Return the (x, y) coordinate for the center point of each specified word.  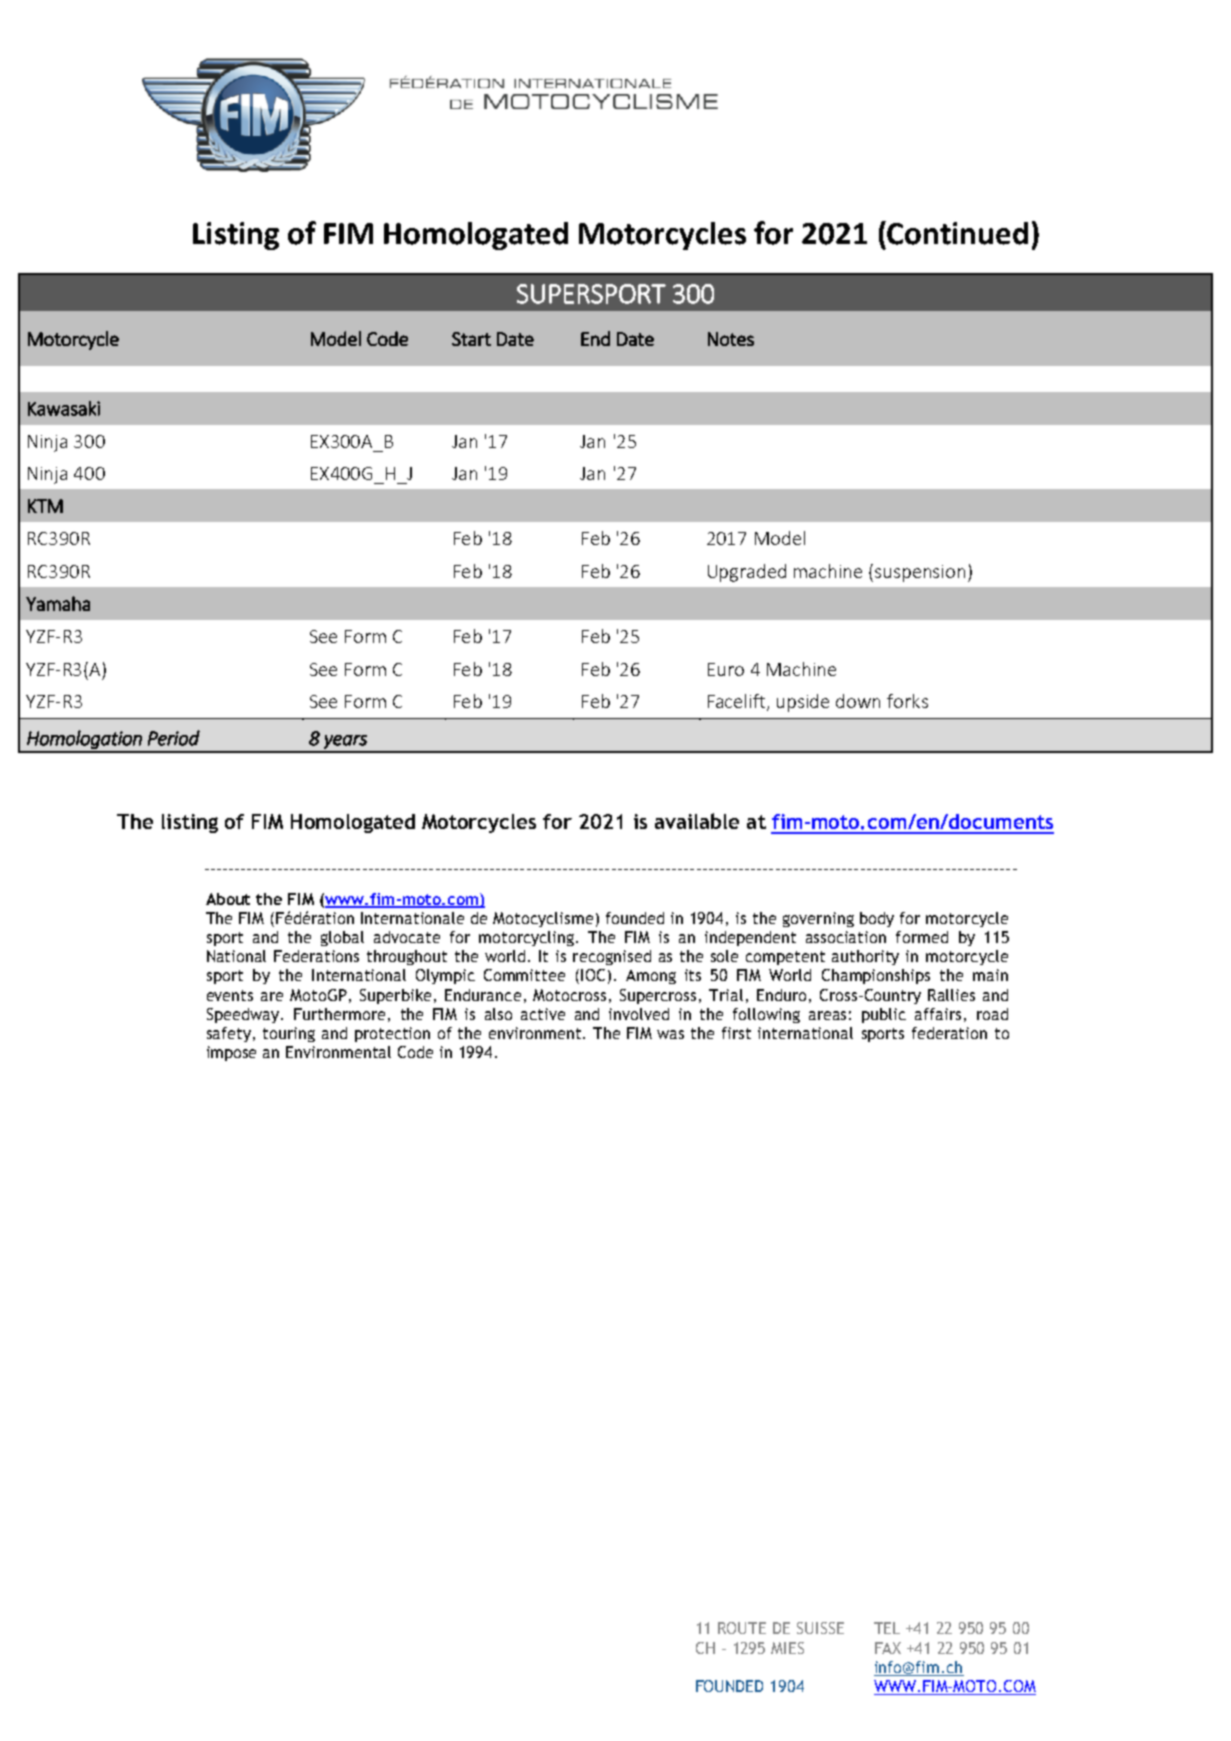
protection (392, 1034)
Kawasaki (64, 408)
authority (865, 957)
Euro (726, 669)
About (228, 899)
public (884, 1015)
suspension (920, 573)
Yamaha (58, 603)
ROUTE (742, 1628)
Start (471, 339)
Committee (524, 975)
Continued (957, 233)
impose (231, 1053)
